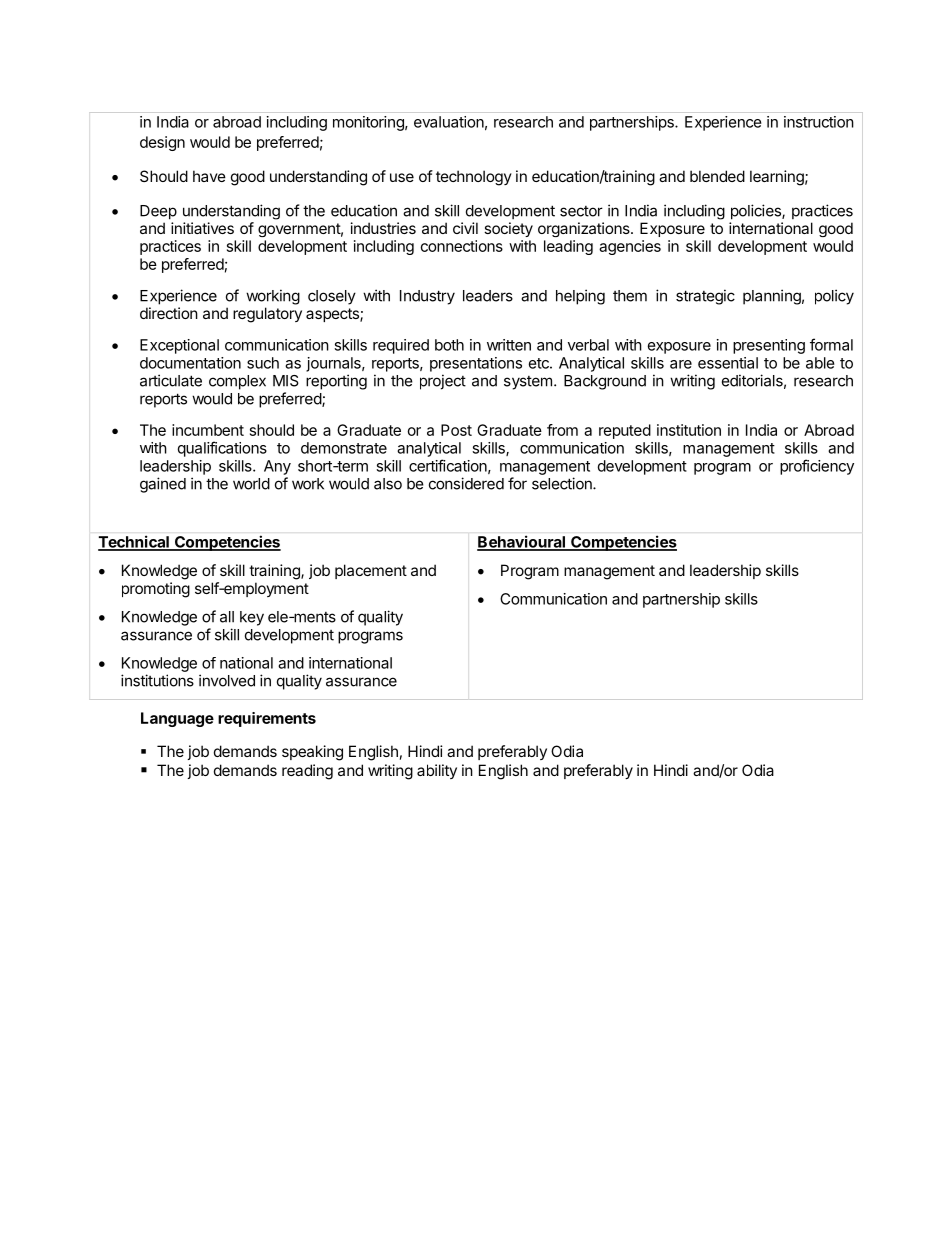  I want to click on proficiency, so click(817, 467).
